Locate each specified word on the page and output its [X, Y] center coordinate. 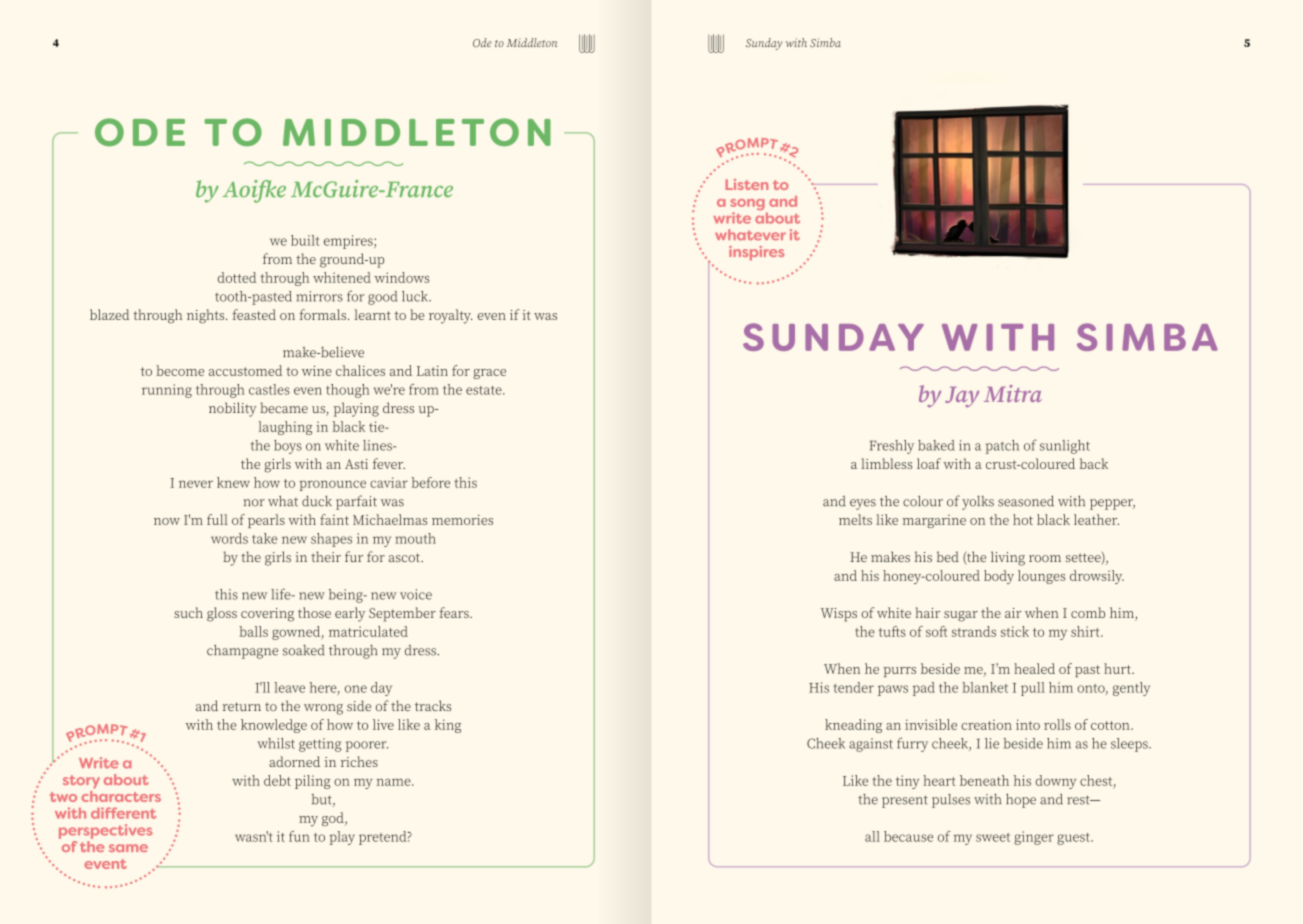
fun [299, 836]
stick [1015, 631]
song [748, 206]
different [123, 813]
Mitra [1013, 393]
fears [455, 612]
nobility [232, 409]
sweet [993, 837]
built [305, 240]
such [188, 612]
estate [485, 390]
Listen [747, 184]
